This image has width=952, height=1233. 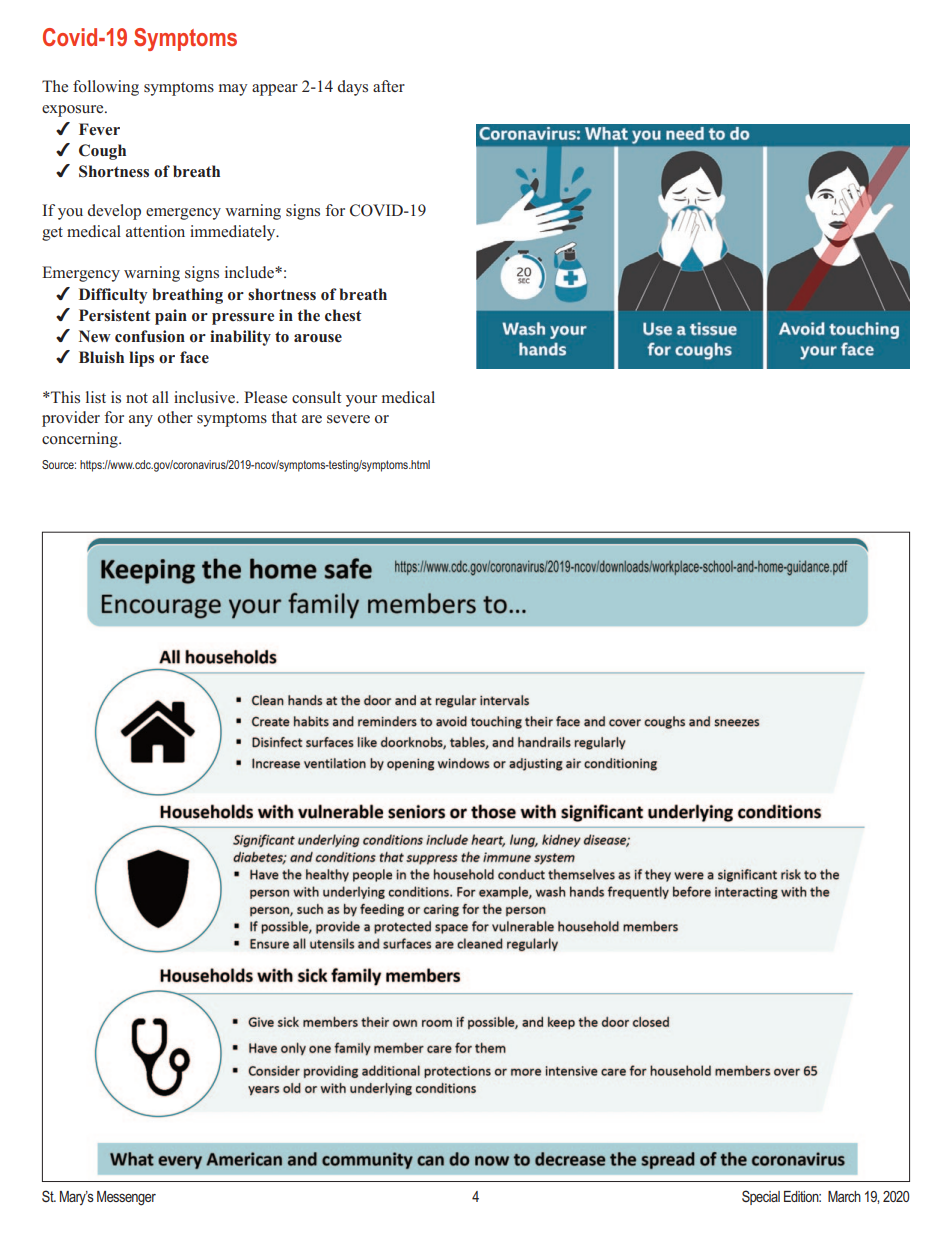 What do you see at coordinates (761, 1197) in the image?
I see `Special` at bounding box center [761, 1197].
